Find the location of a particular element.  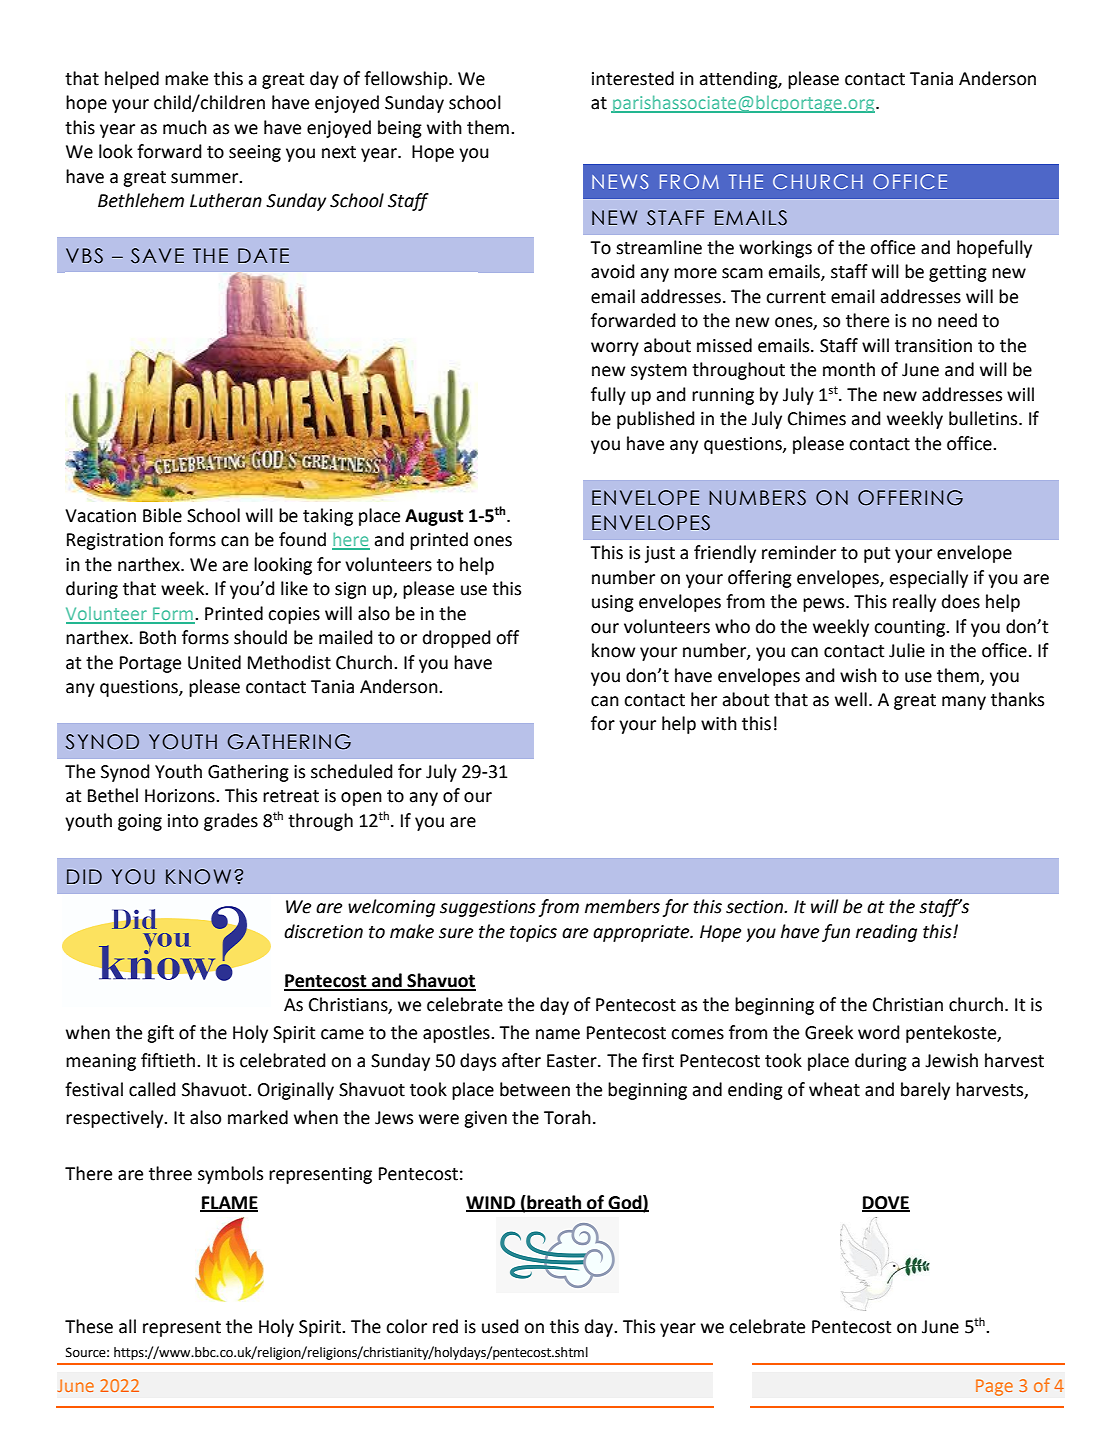

name is located at coordinates (558, 1034).
